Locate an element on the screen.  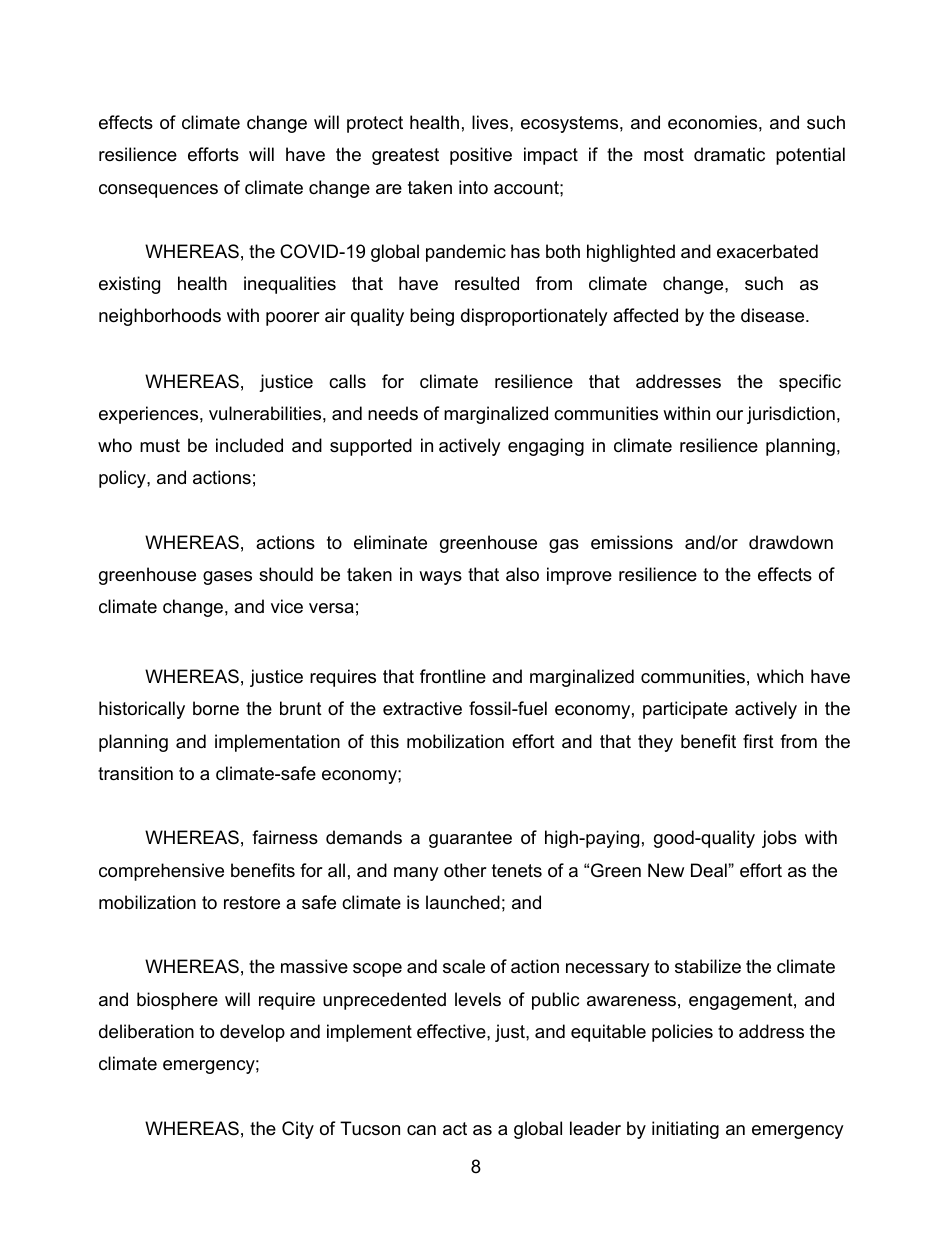
comprehensive is located at coordinates (161, 872).
